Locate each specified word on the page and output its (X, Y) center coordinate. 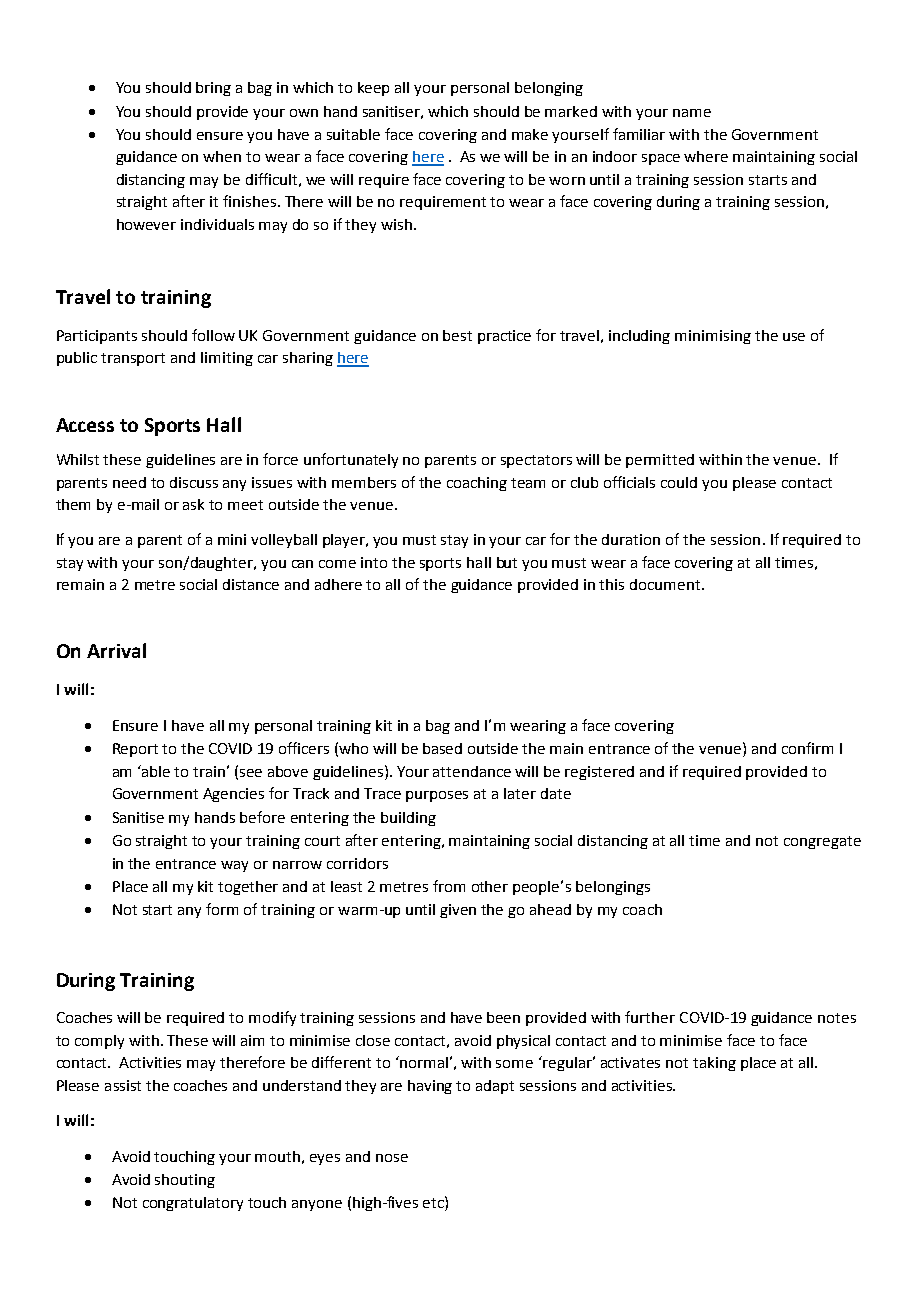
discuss (194, 482)
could (679, 482)
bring (213, 89)
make (530, 134)
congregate (822, 842)
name (692, 113)
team (528, 483)
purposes (437, 796)
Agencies (233, 795)
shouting (185, 1181)
